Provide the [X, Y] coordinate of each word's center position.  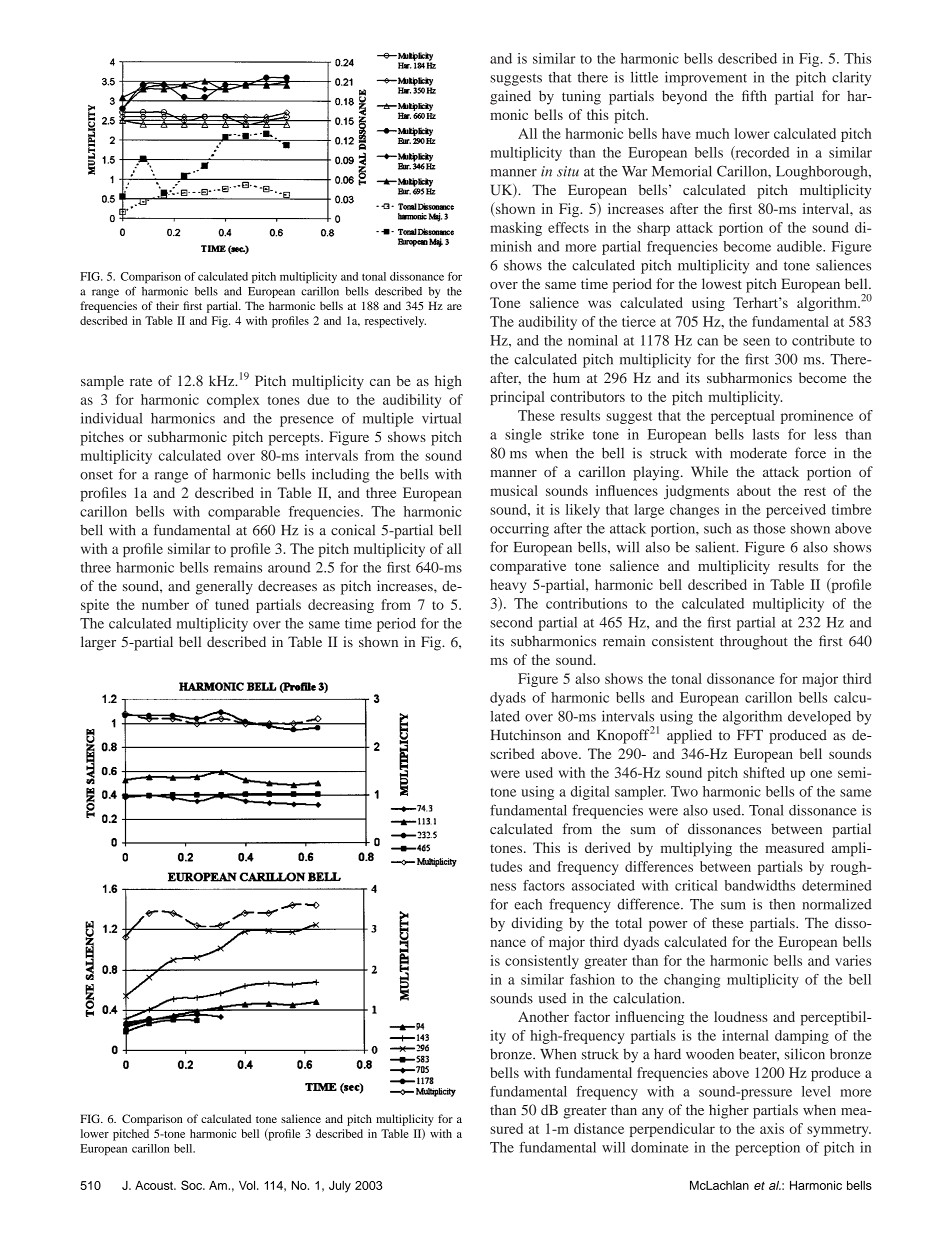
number [165, 604]
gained [510, 97]
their [167, 305]
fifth [754, 95]
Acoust [155, 1185]
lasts [766, 434]
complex [233, 401]
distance [599, 1128]
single [523, 436]
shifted [764, 772]
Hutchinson [526, 735]
